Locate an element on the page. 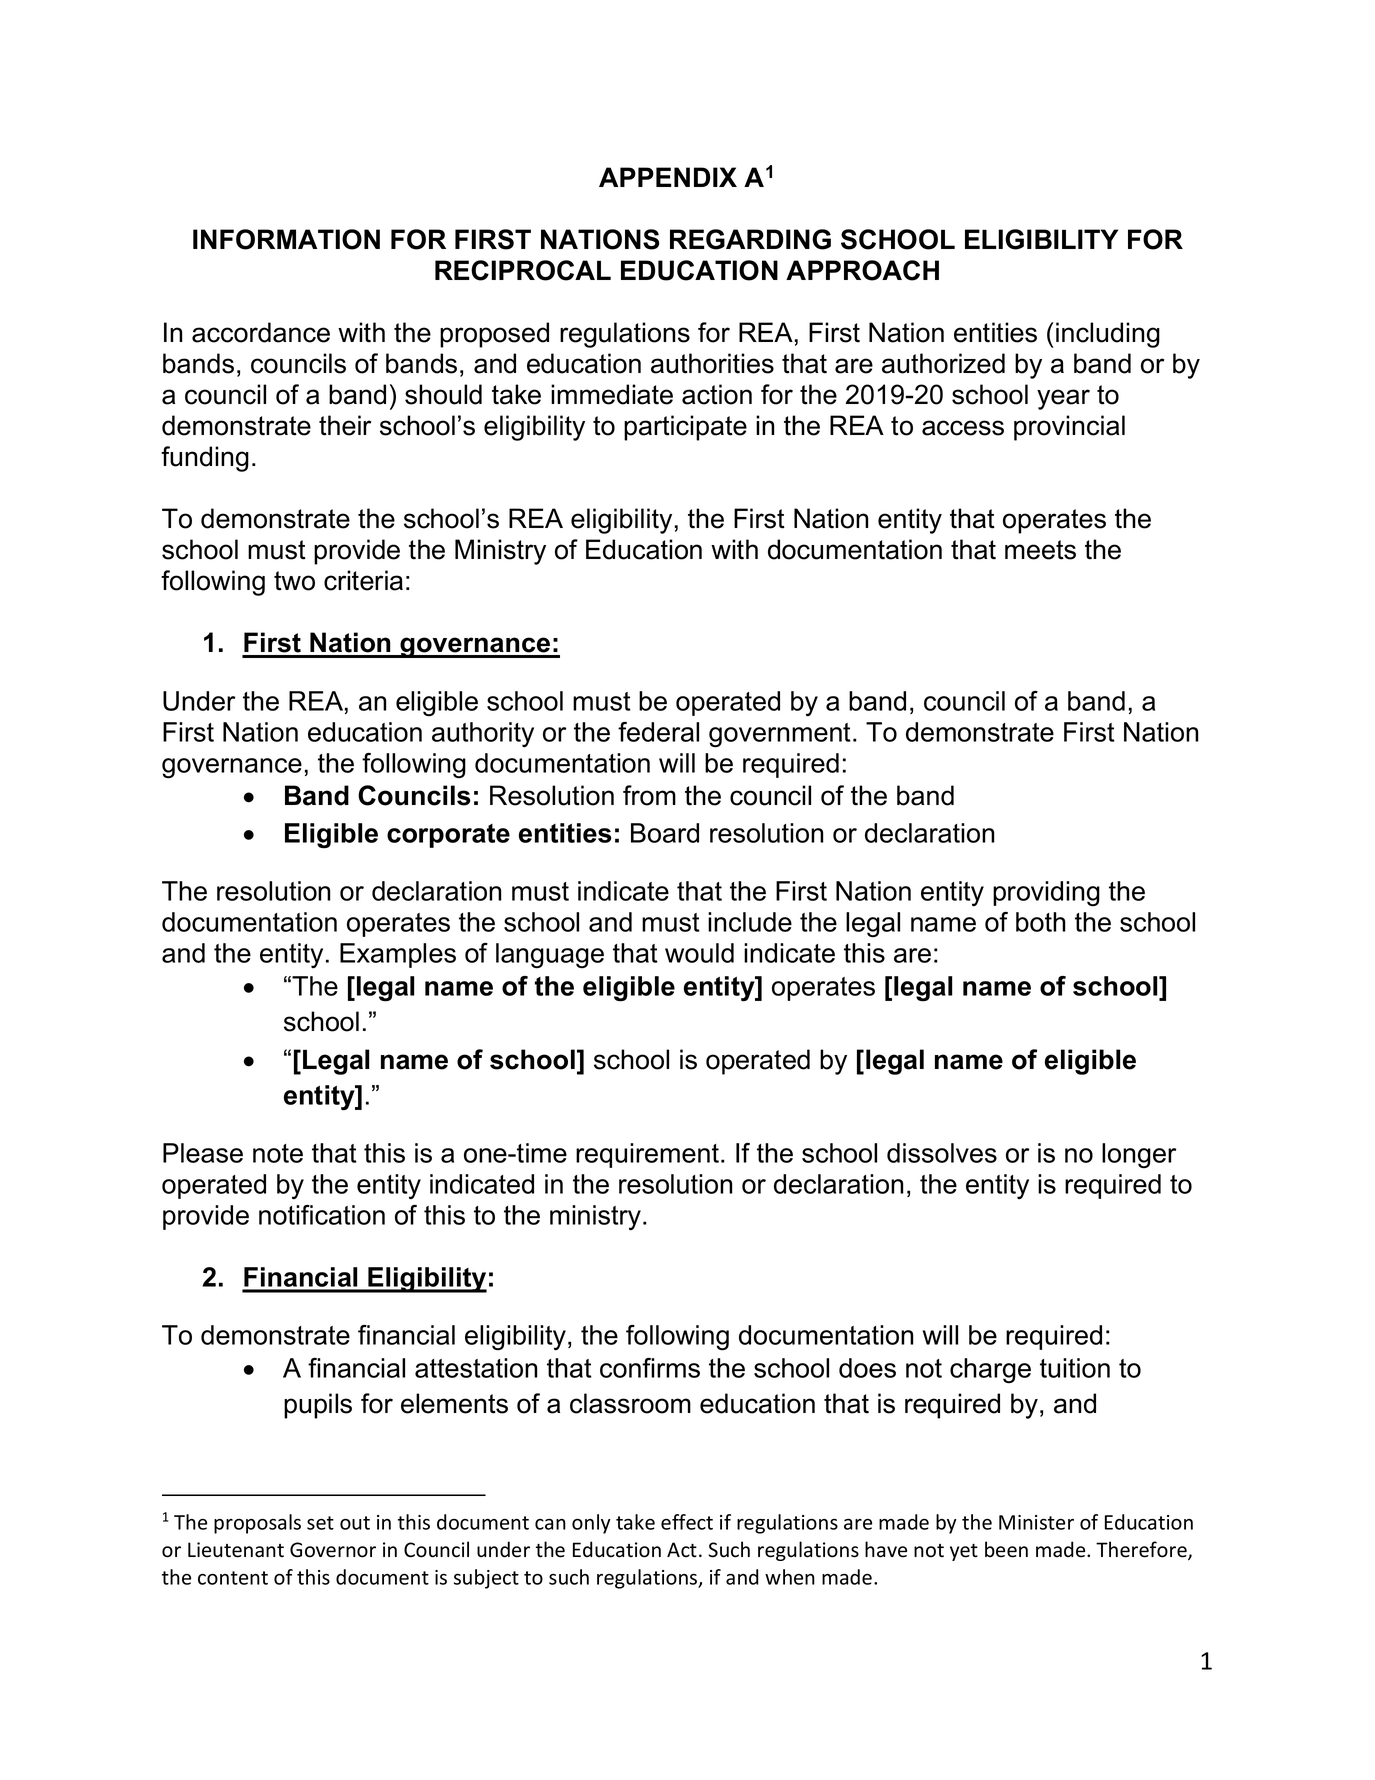 The width and height of the document is (1375, 1780). Board is located at coordinates (665, 833).
